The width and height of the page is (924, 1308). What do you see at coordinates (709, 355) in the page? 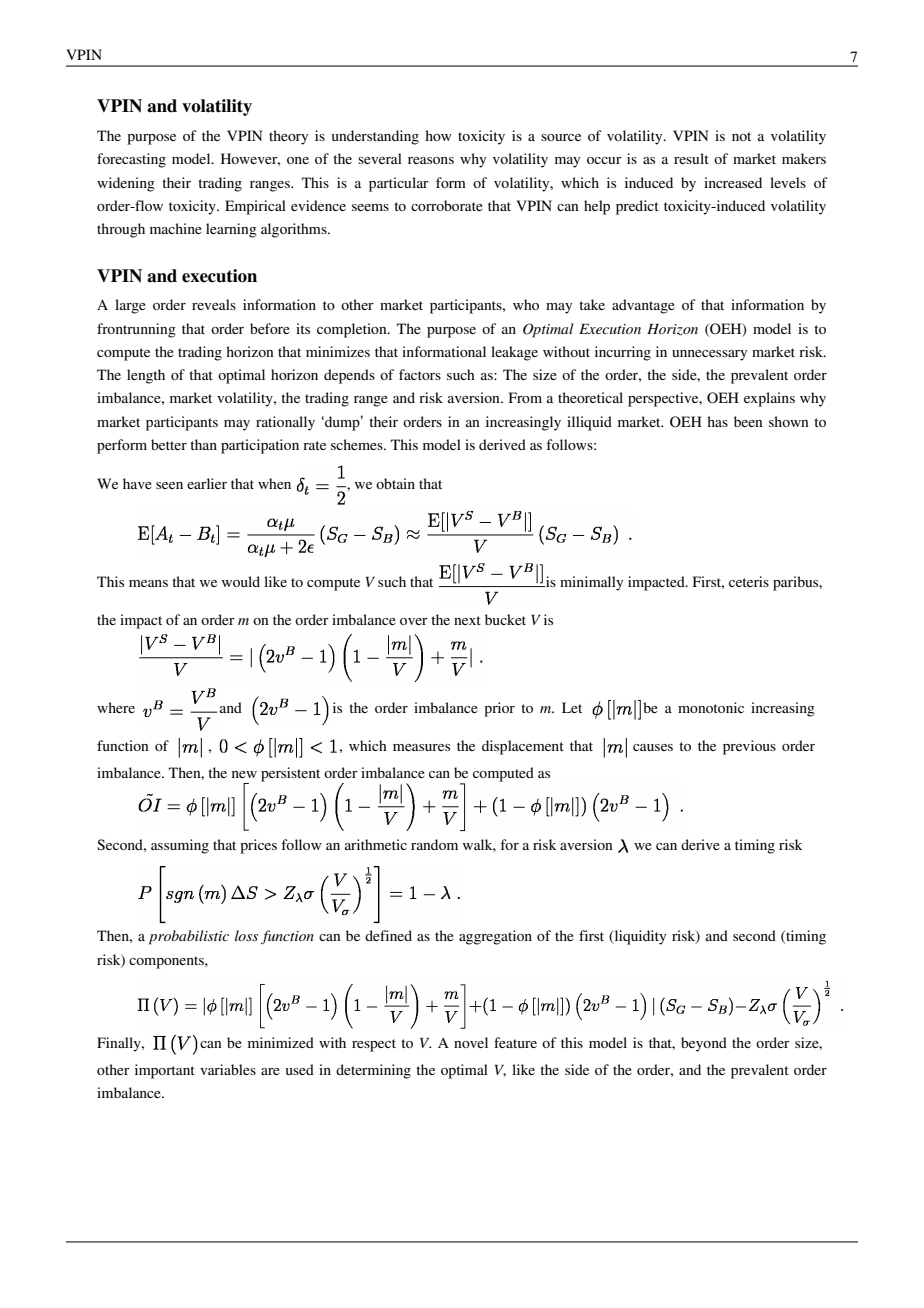
I see `unnecessary` at bounding box center [709, 355].
